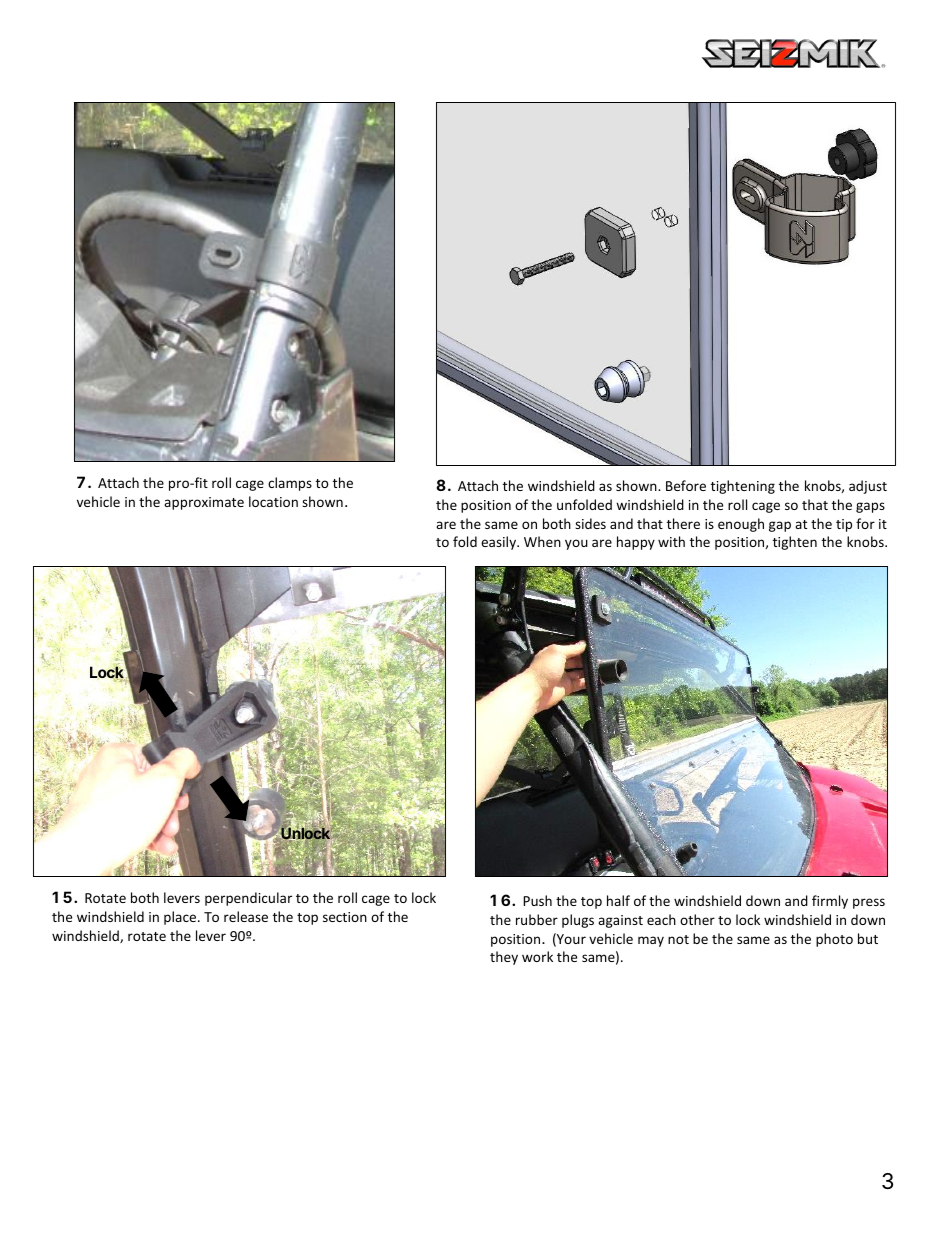  Describe the element at coordinates (542, 541) in the image. I see `When` at that location.
